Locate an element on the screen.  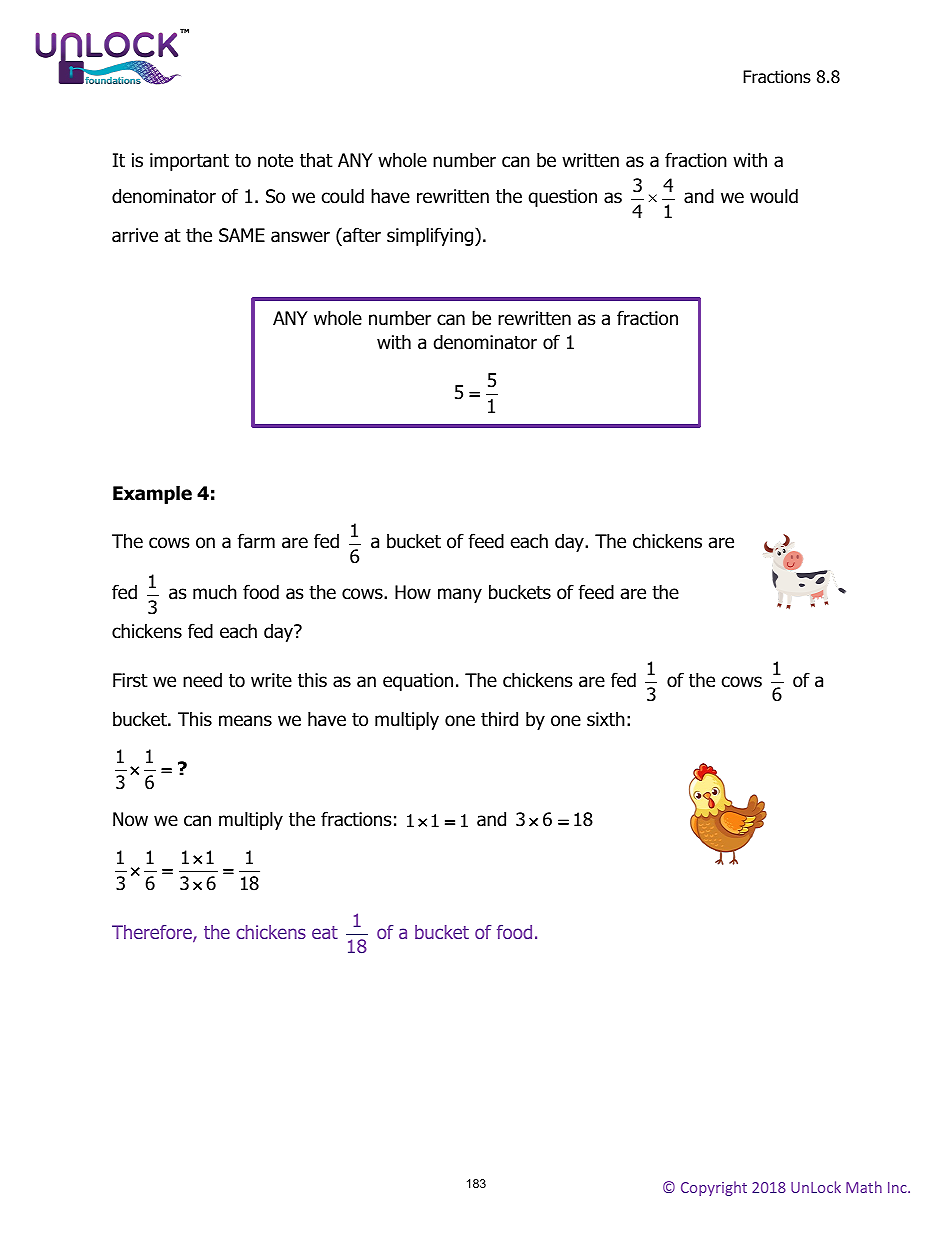
Copyright is located at coordinates (714, 1188).
